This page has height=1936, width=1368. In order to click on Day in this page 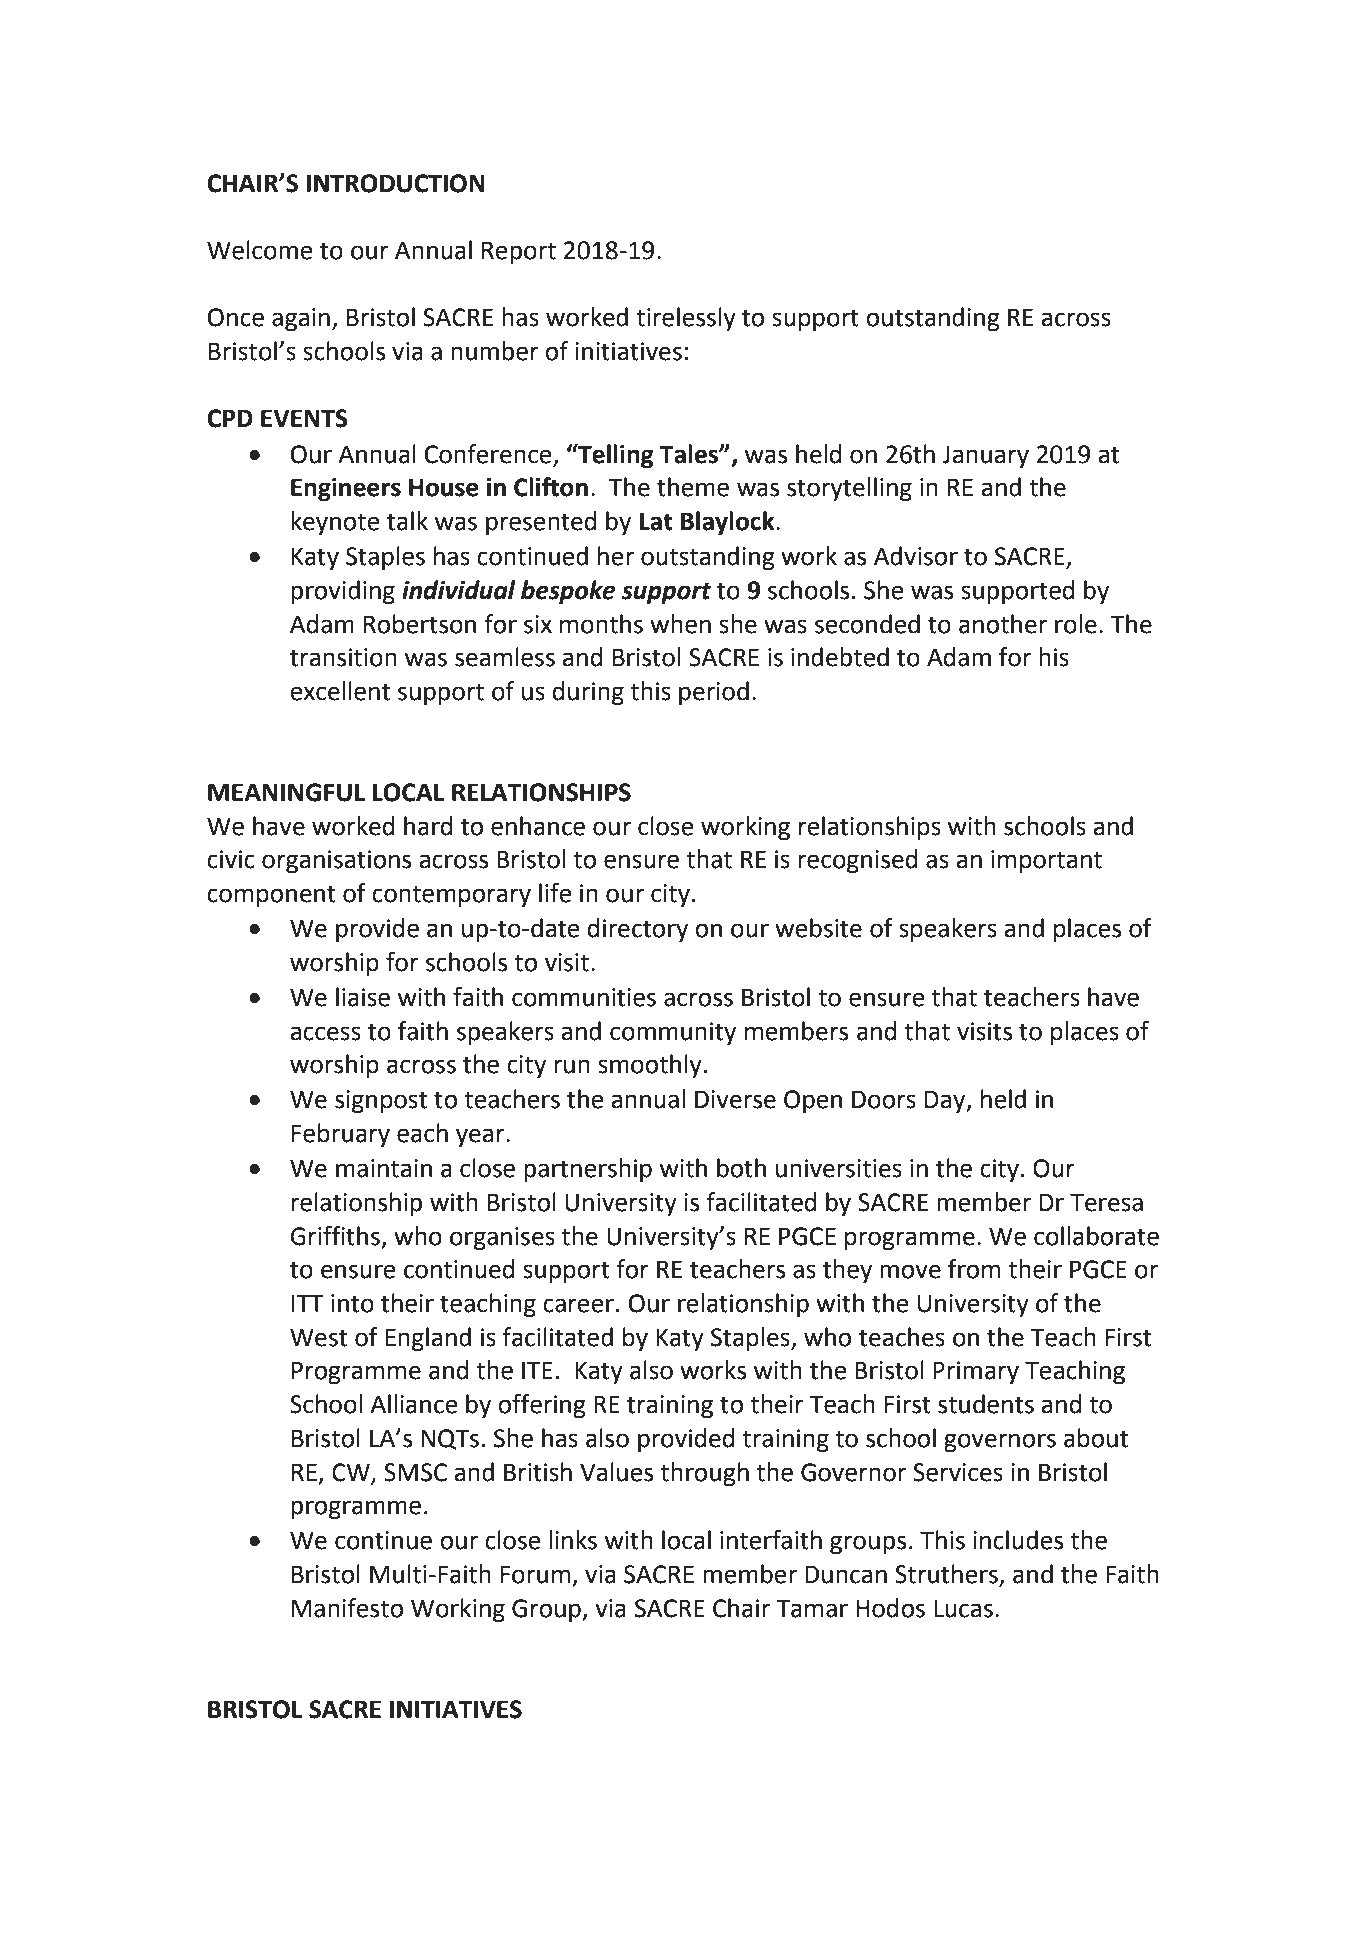, I will do `click(946, 1101)`.
